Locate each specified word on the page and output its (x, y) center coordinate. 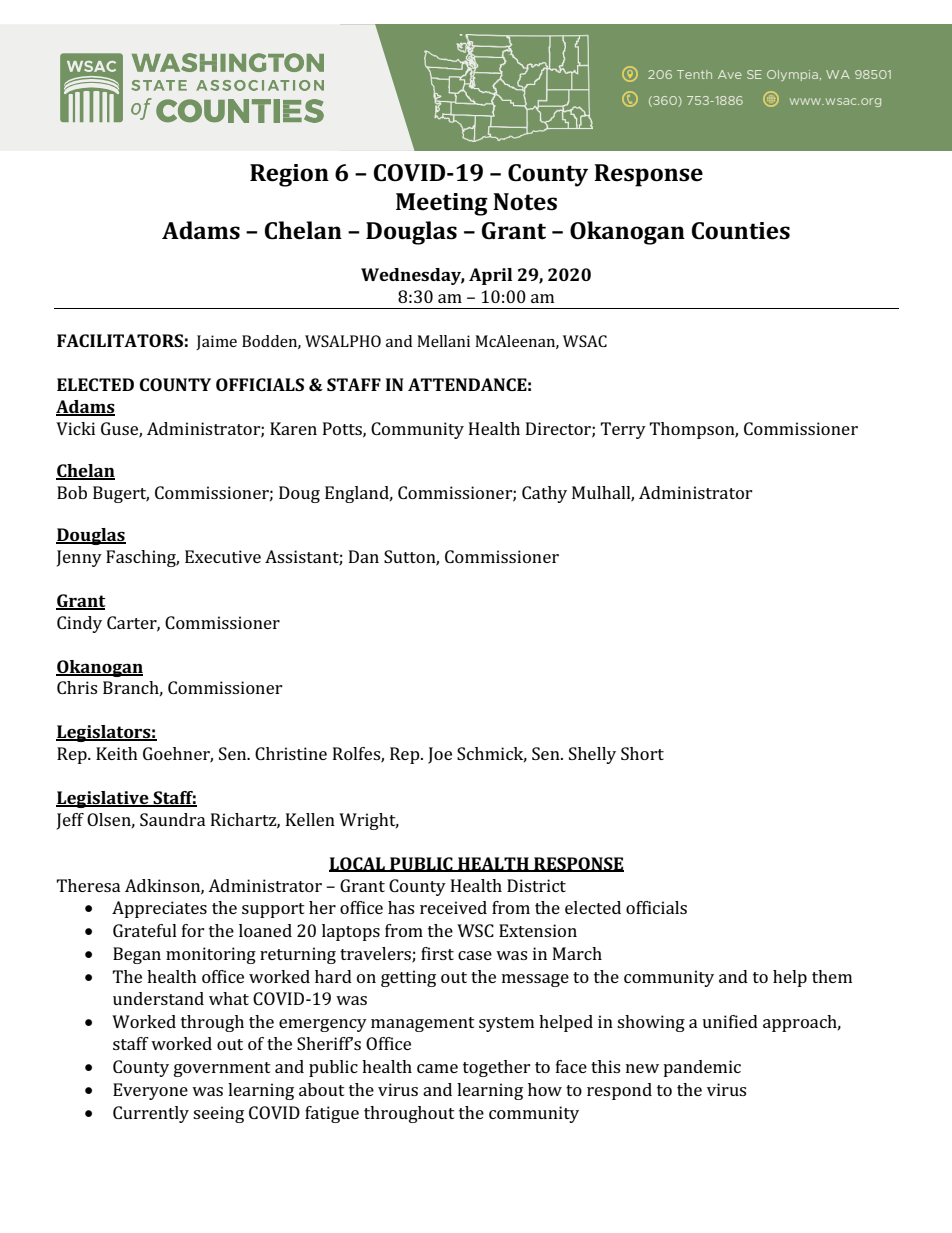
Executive (223, 556)
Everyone (150, 1091)
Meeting (442, 204)
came (437, 1068)
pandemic (702, 1068)
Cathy (544, 494)
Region (289, 175)
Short (642, 753)
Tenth (694, 74)
